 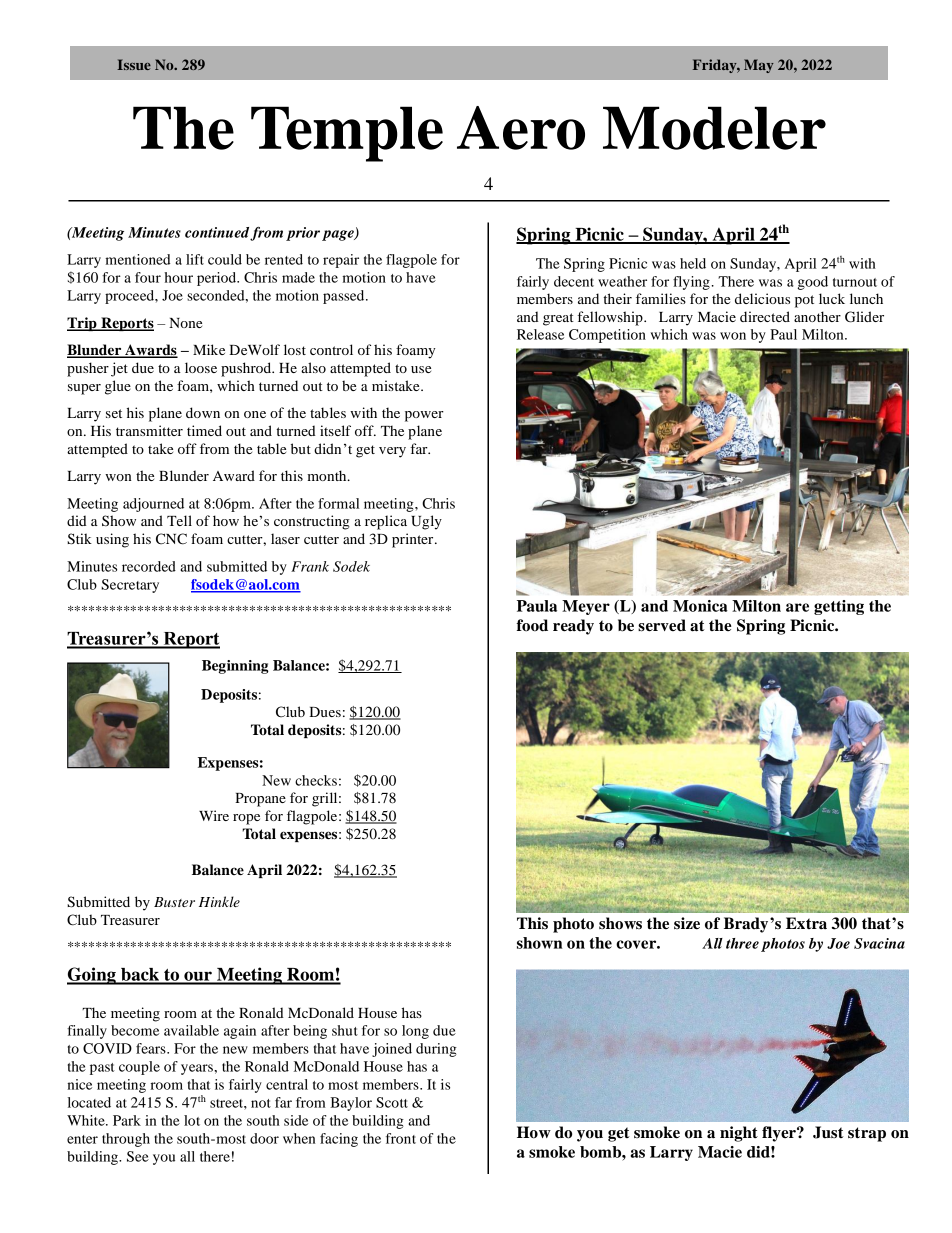 What do you see at coordinates (424, 416) in the image?
I see `power` at bounding box center [424, 416].
